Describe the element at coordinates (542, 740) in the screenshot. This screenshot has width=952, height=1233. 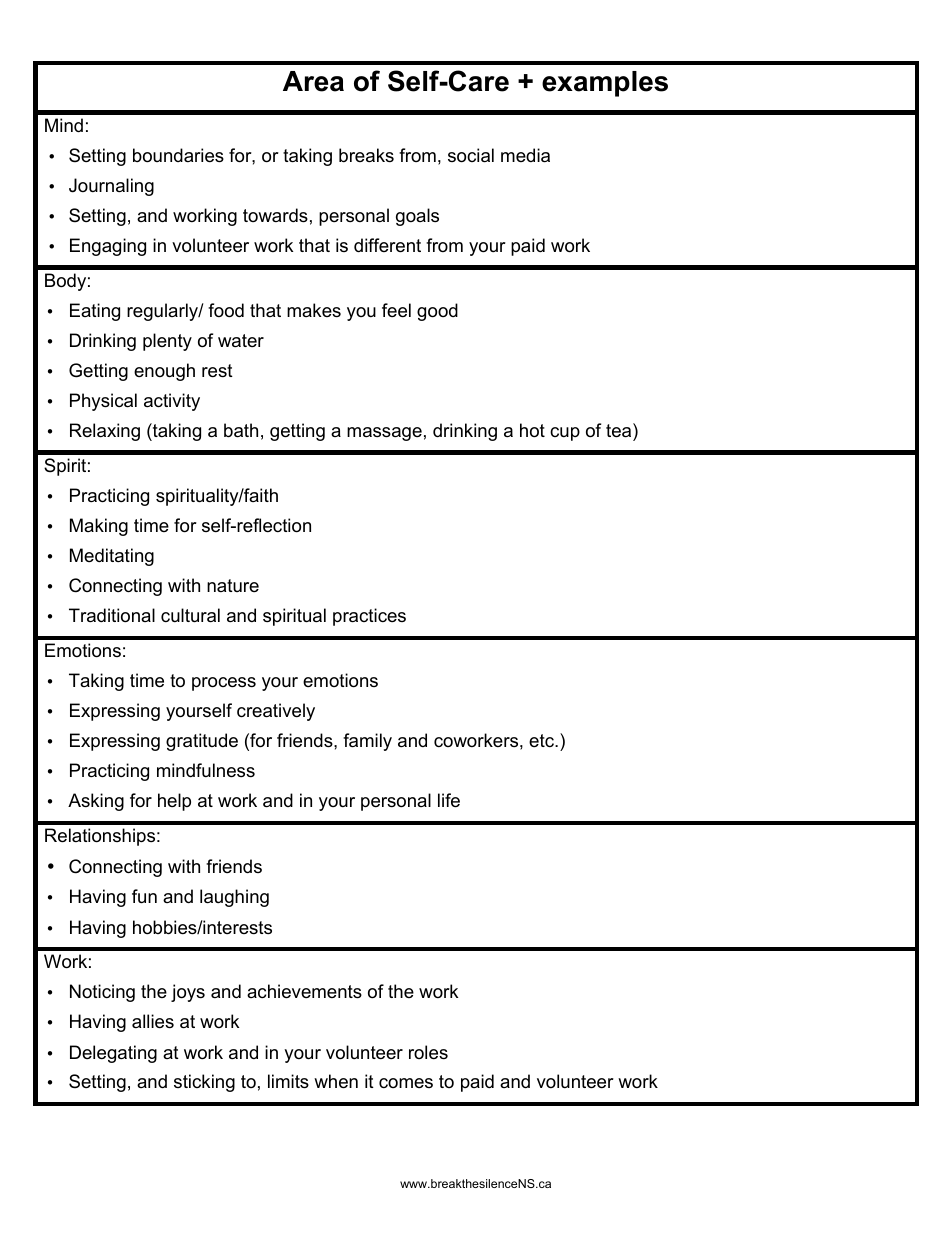
I see `etc` at that location.
